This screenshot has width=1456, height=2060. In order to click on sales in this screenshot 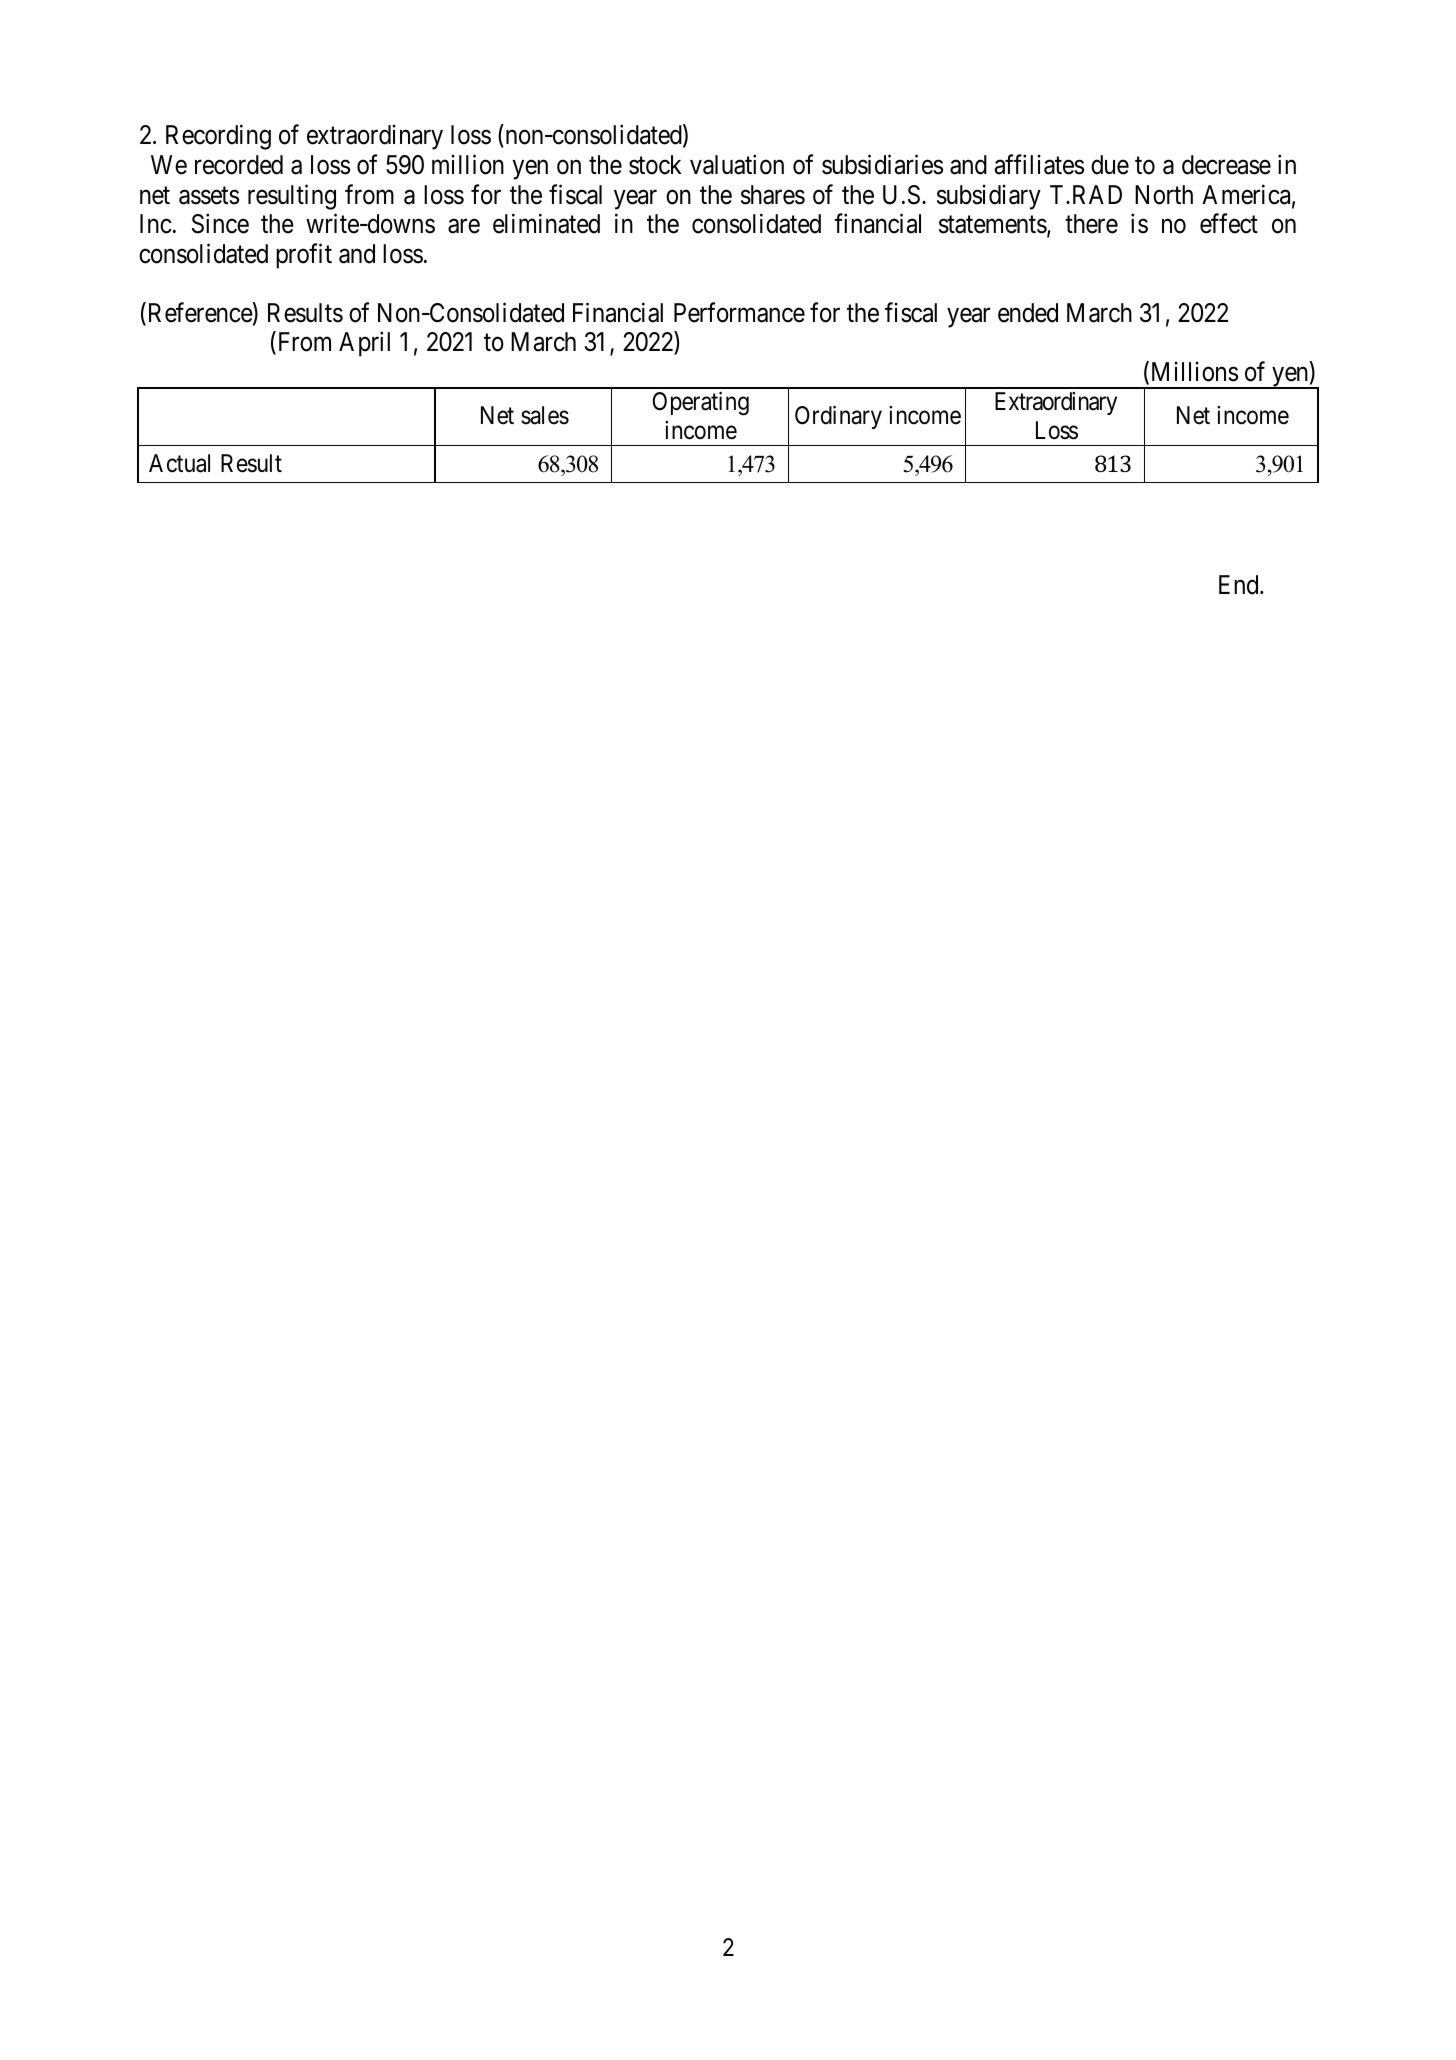, I will do `click(545, 415)`.
